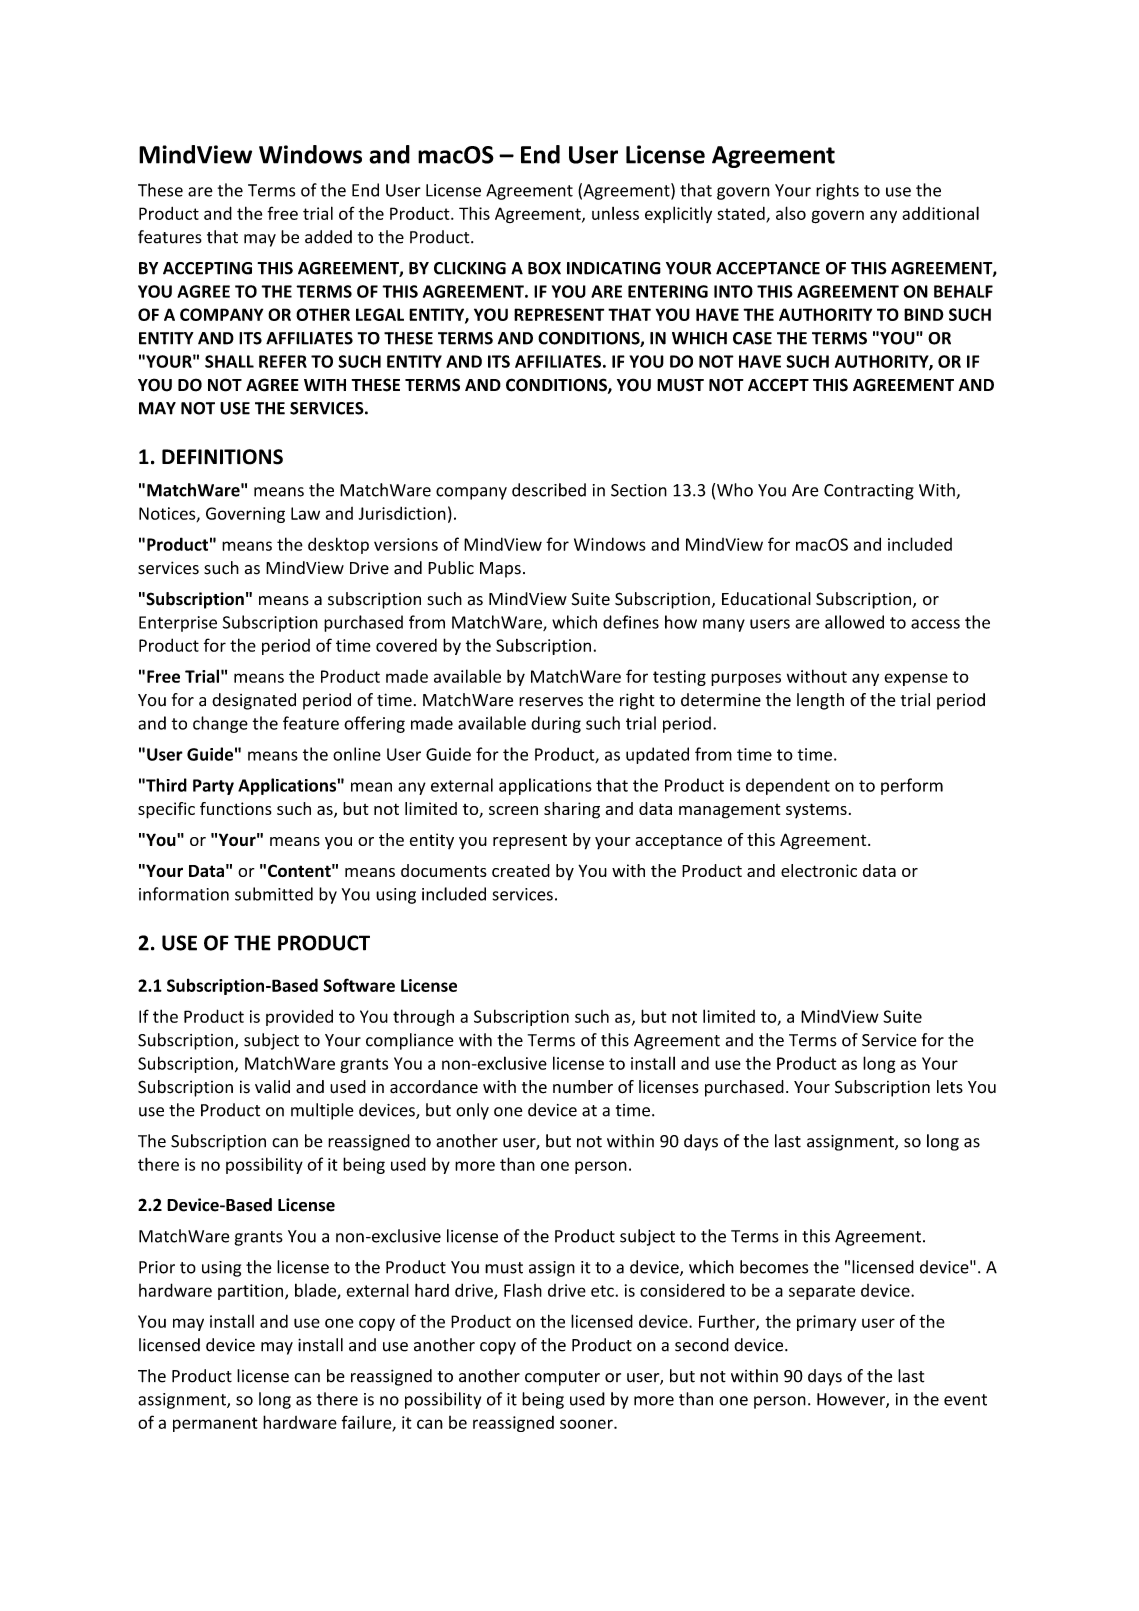 The width and height of the screenshot is (1139, 1611). Describe the element at coordinates (854, 622) in the screenshot. I see `allowed` at that location.
